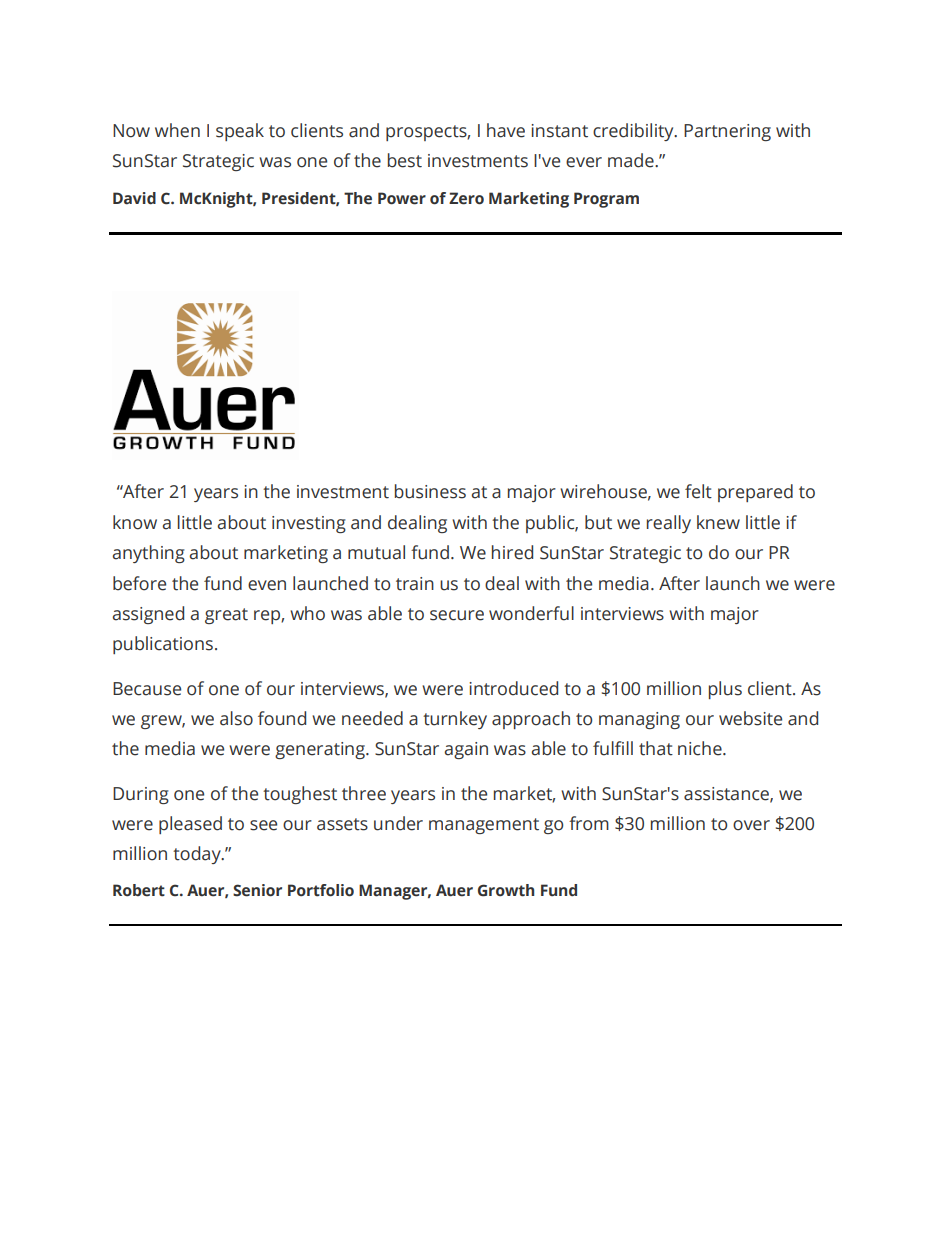 This screenshot has width=952, height=1233. I want to click on today, so click(198, 855).
